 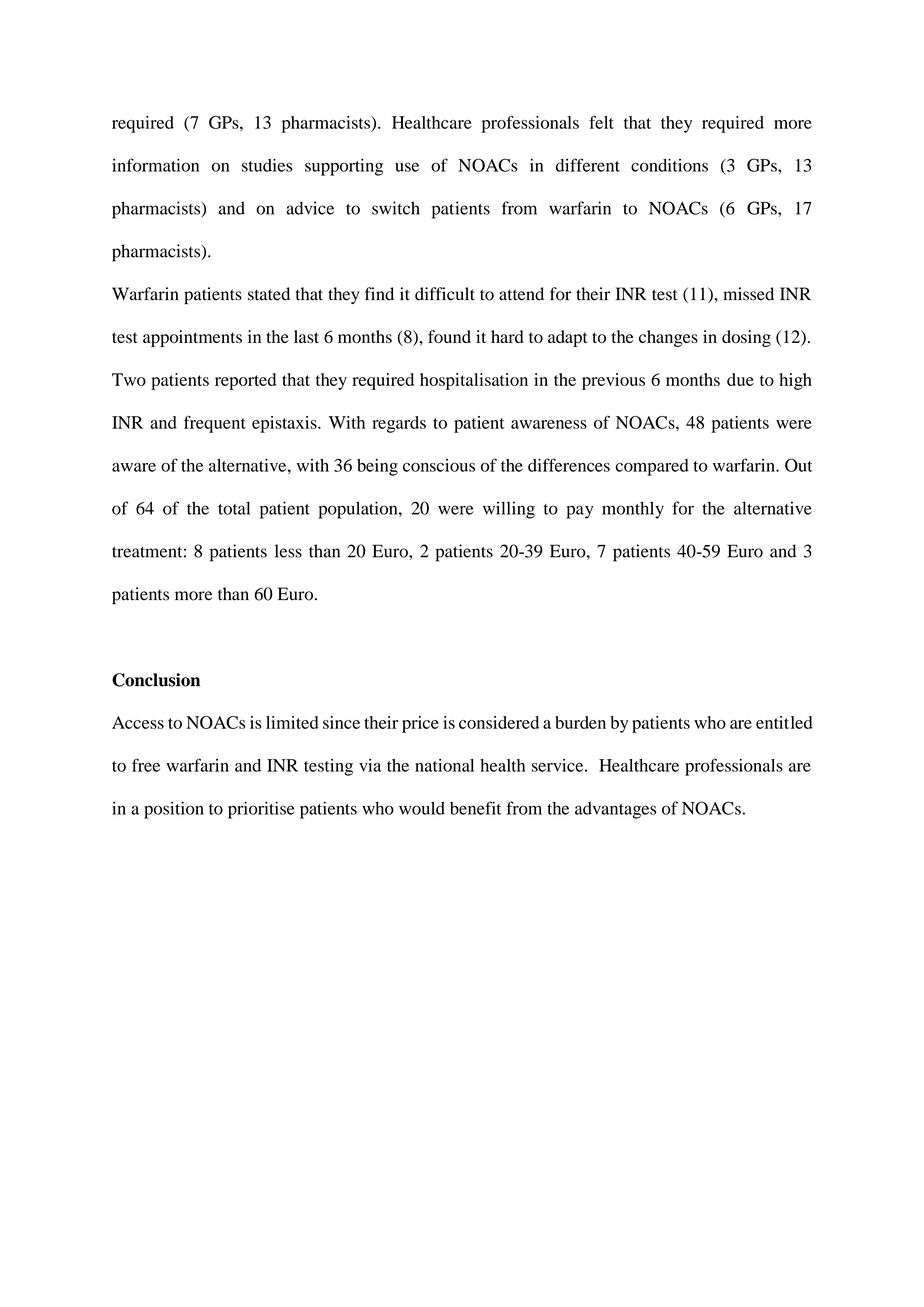 I want to click on information, so click(x=155, y=165).
